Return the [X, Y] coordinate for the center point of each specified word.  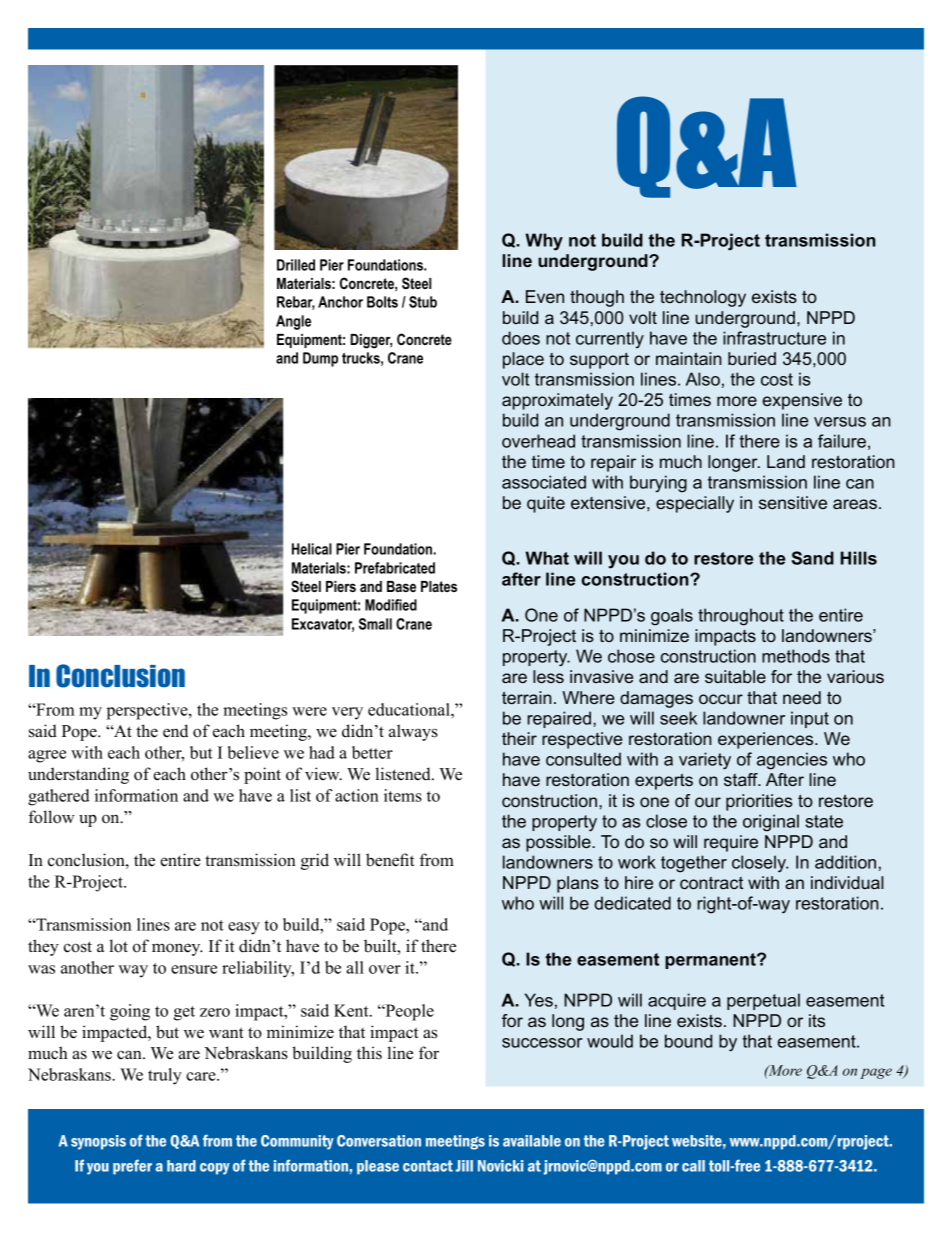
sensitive [793, 502]
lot [118, 946]
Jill [464, 1166]
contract [711, 883]
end [175, 731]
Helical [312, 549]
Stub [423, 302]
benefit [390, 860]
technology [703, 298]
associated [544, 482]
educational [410, 709]
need [802, 697]
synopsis [98, 1142]
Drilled [296, 265]
